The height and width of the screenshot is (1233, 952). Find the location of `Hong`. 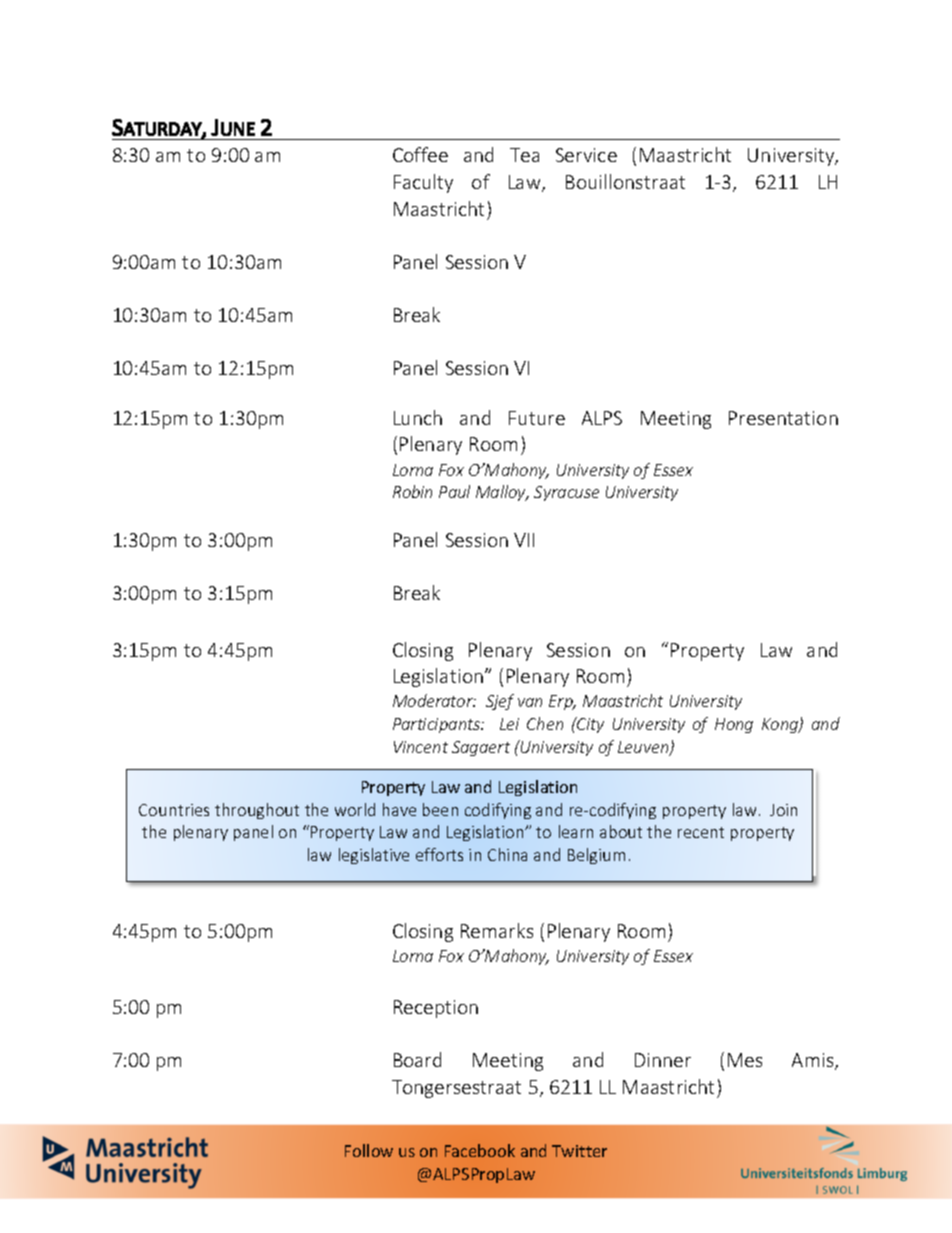

Hong is located at coordinates (734, 725).
